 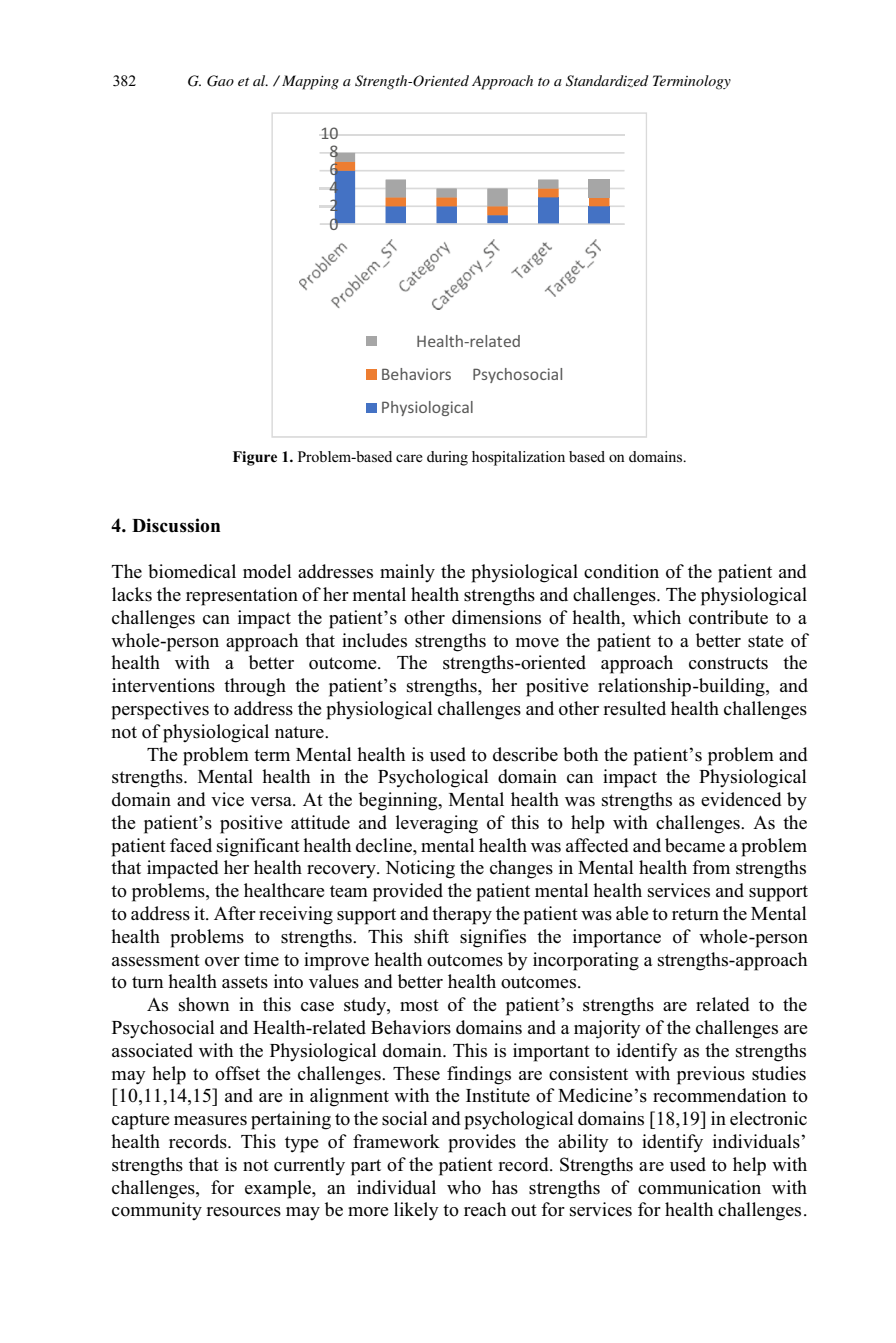 I want to click on Standardized, so click(x=607, y=81).
